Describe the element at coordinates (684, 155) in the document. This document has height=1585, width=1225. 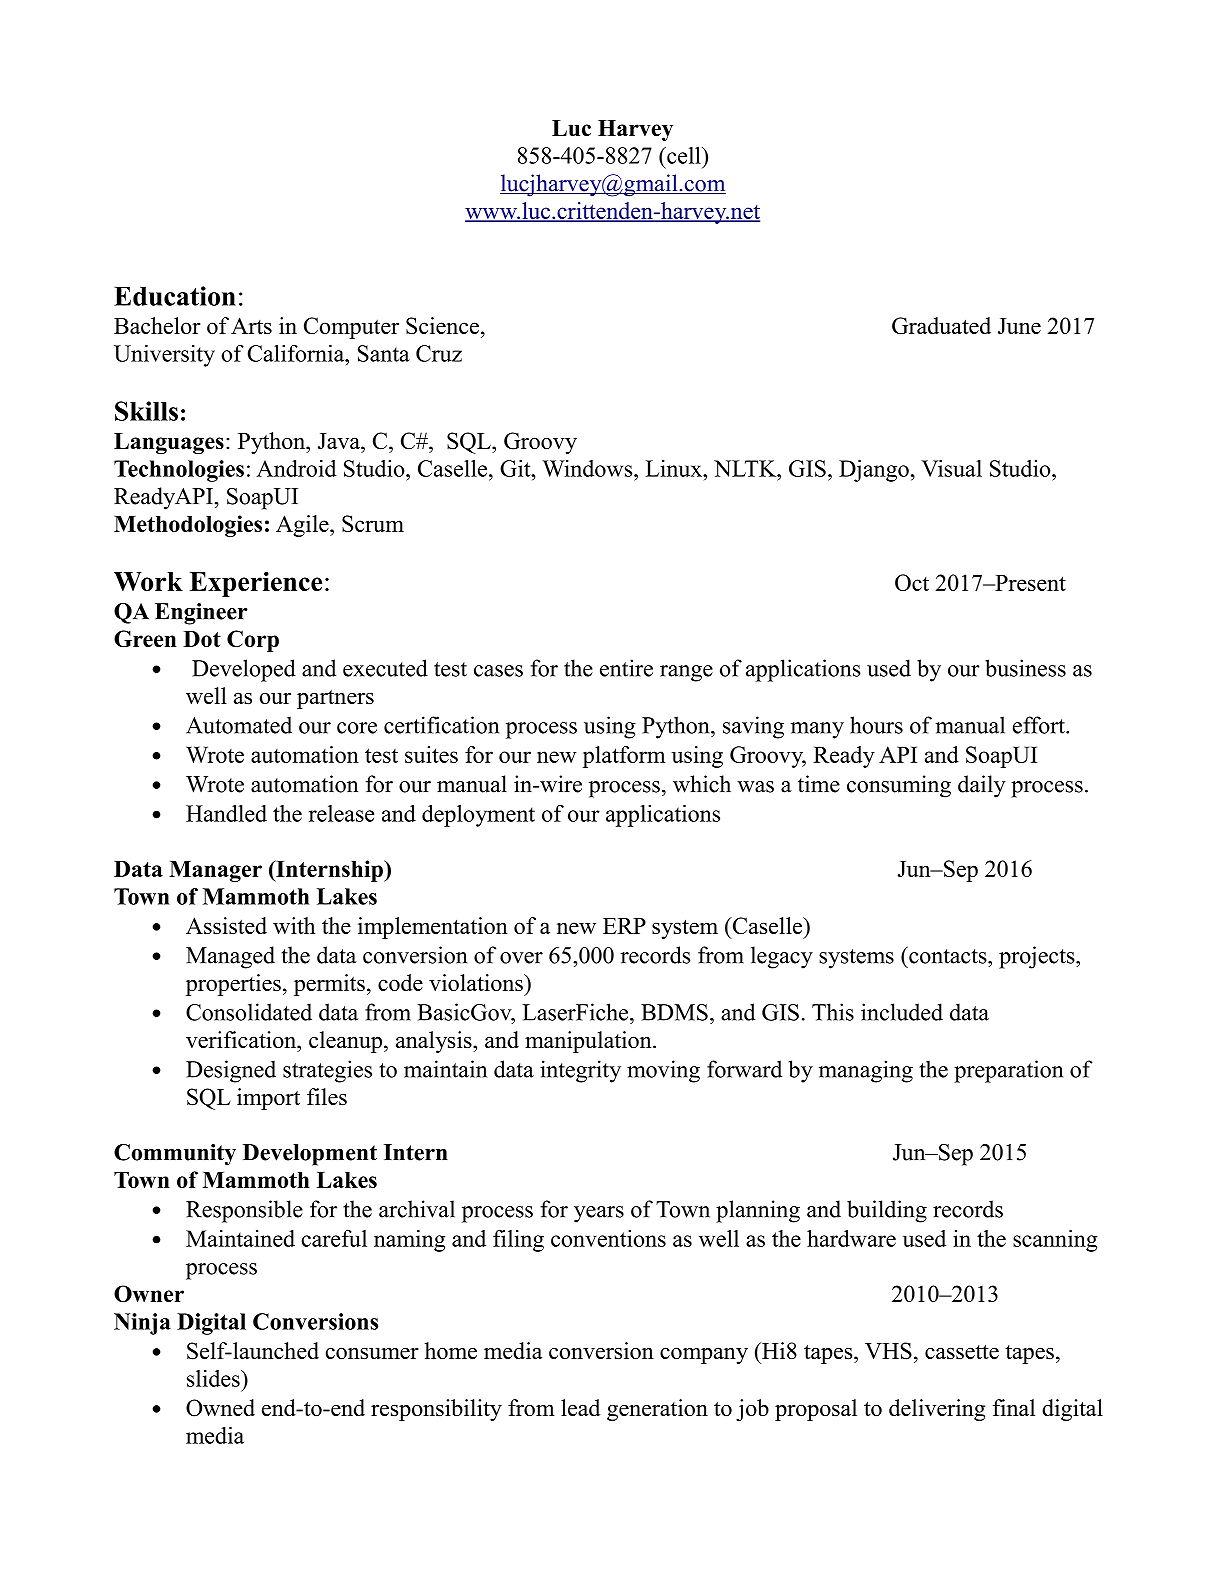
I see `cell` at that location.
